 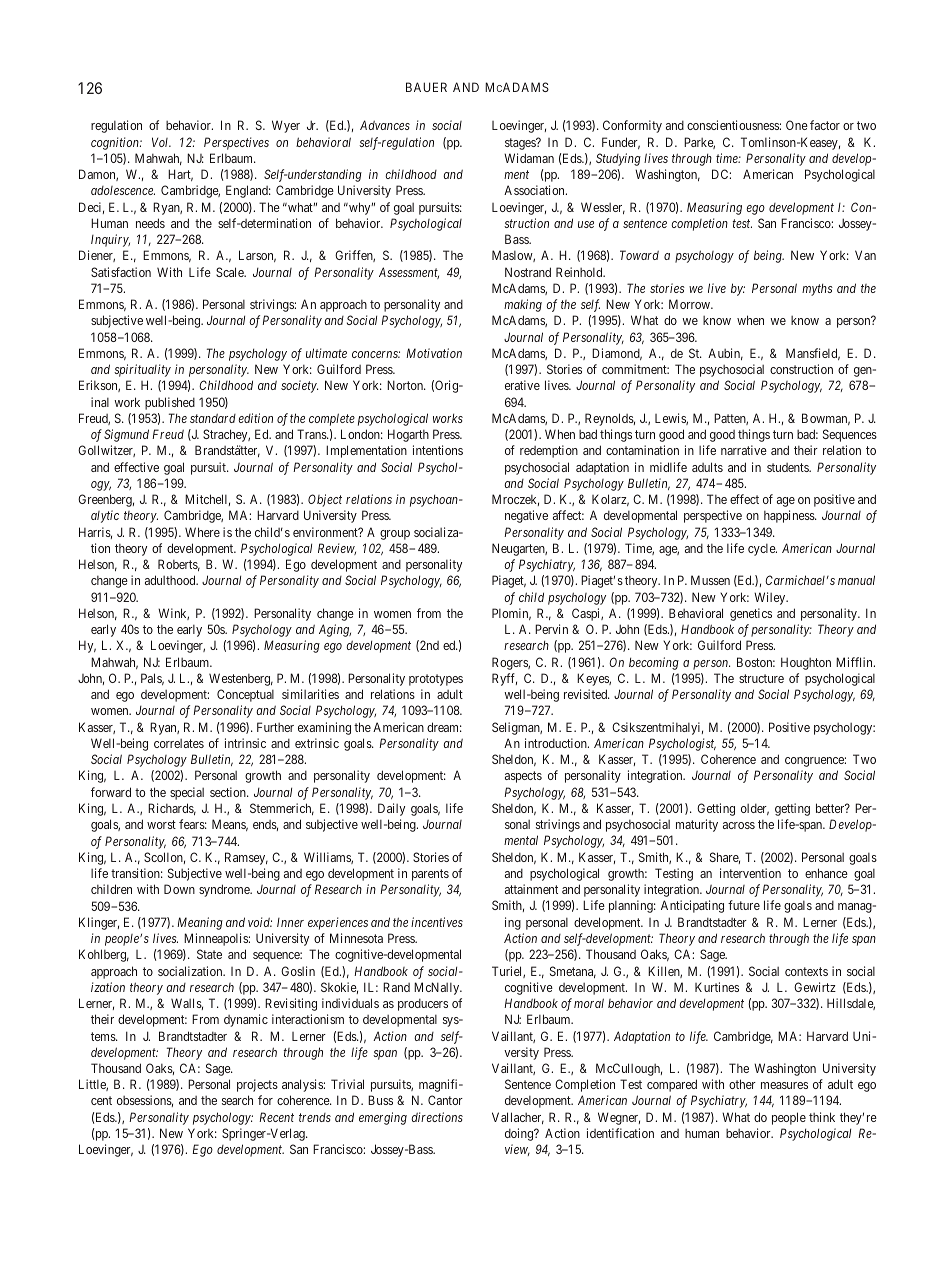 What do you see at coordinates (739, 825) in the image?
I see `across` at bounding box center [739, 825].
